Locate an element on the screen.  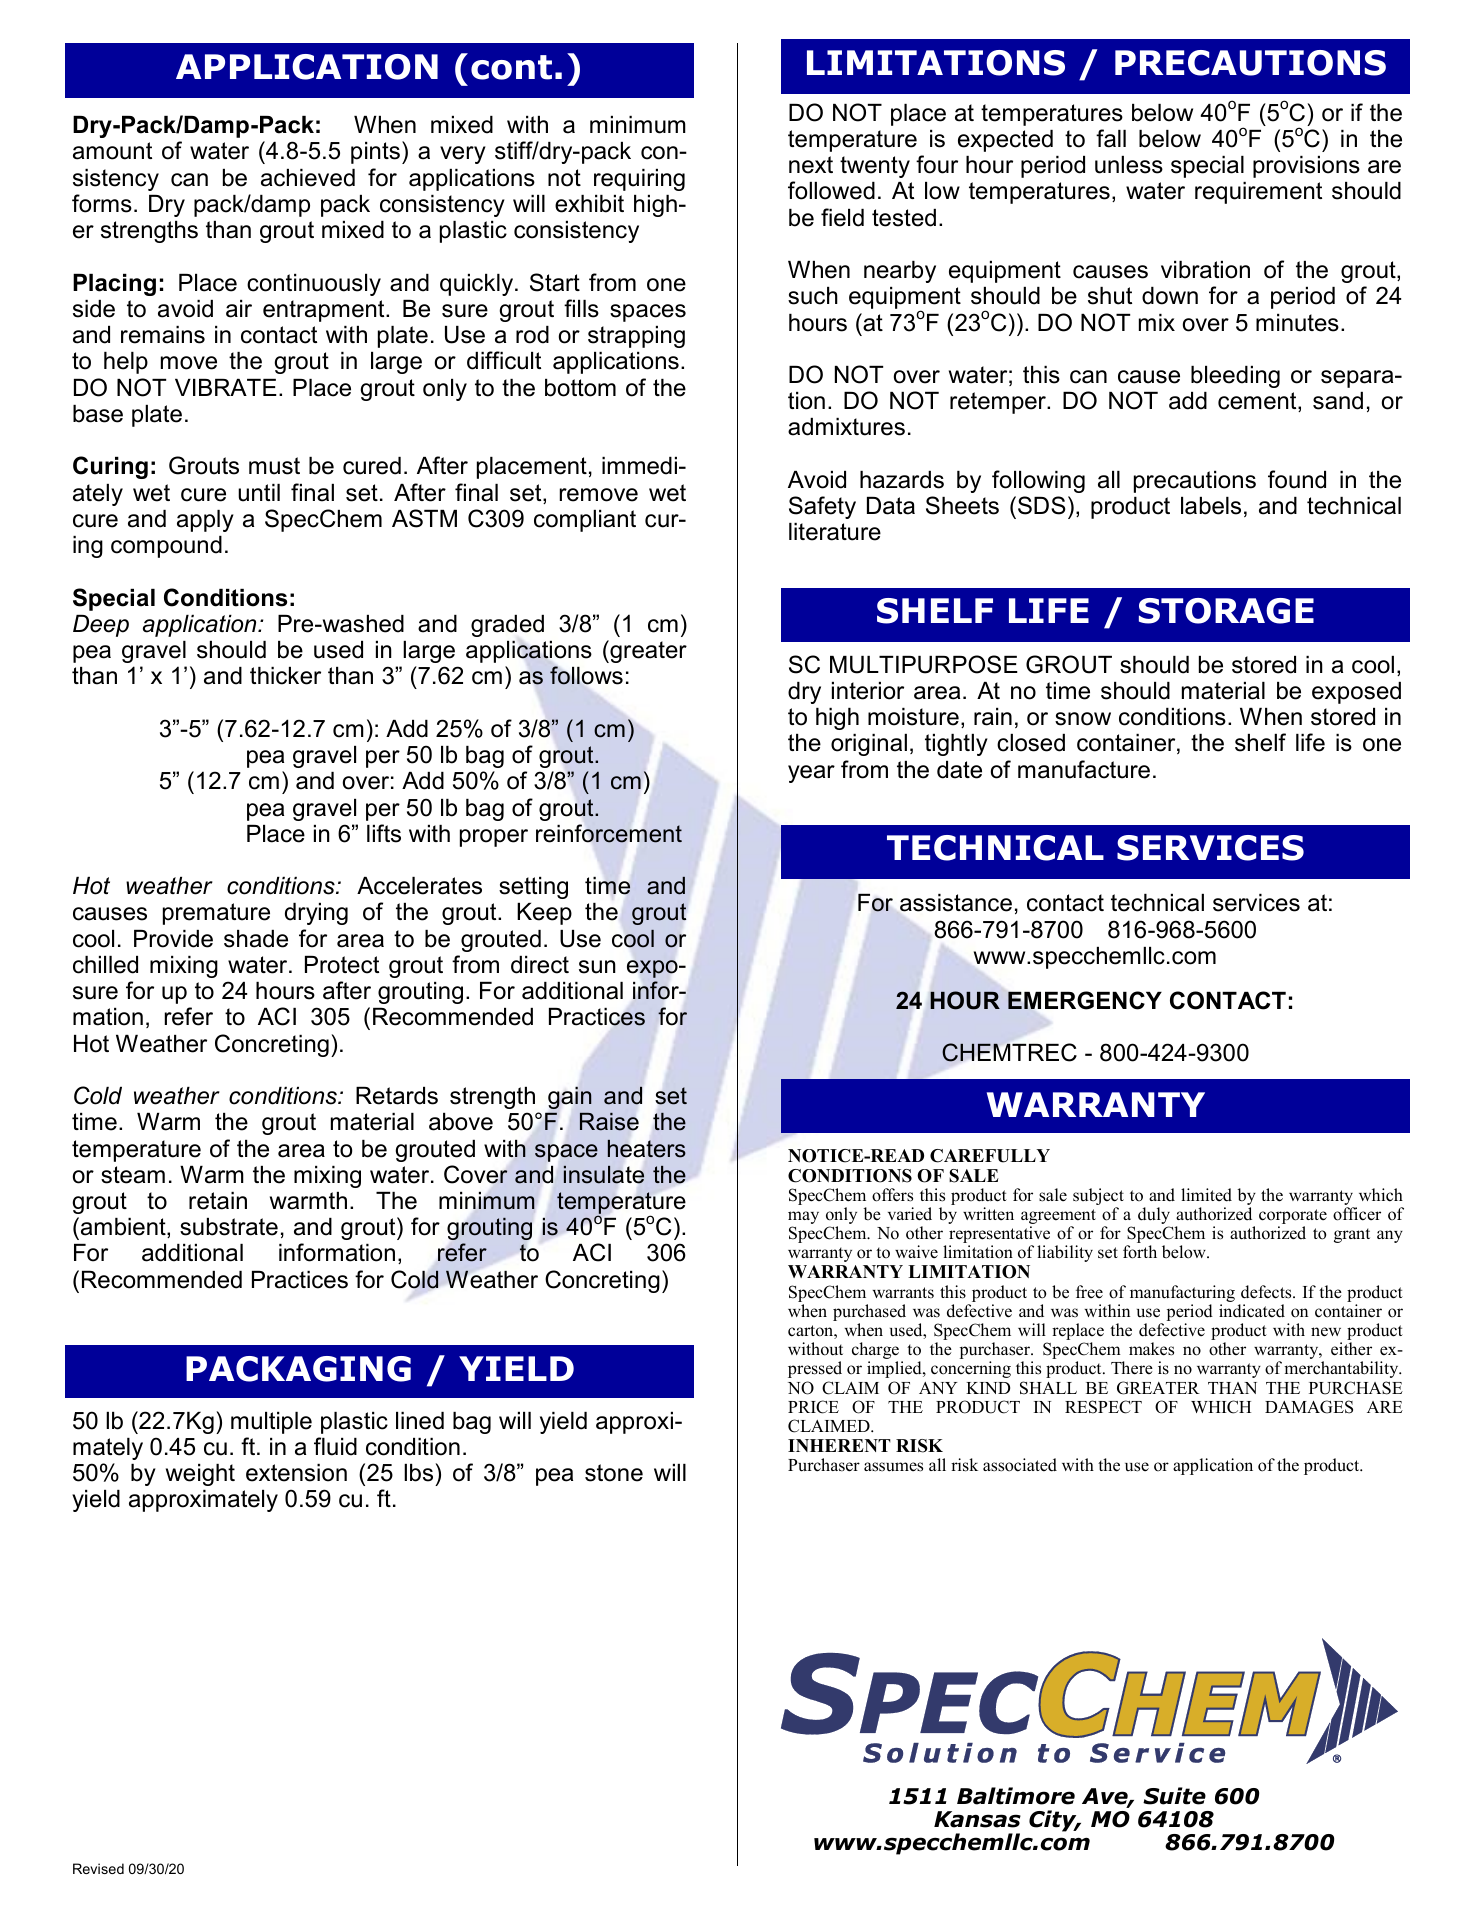
substrate is located at coordinates (229, 1227).
